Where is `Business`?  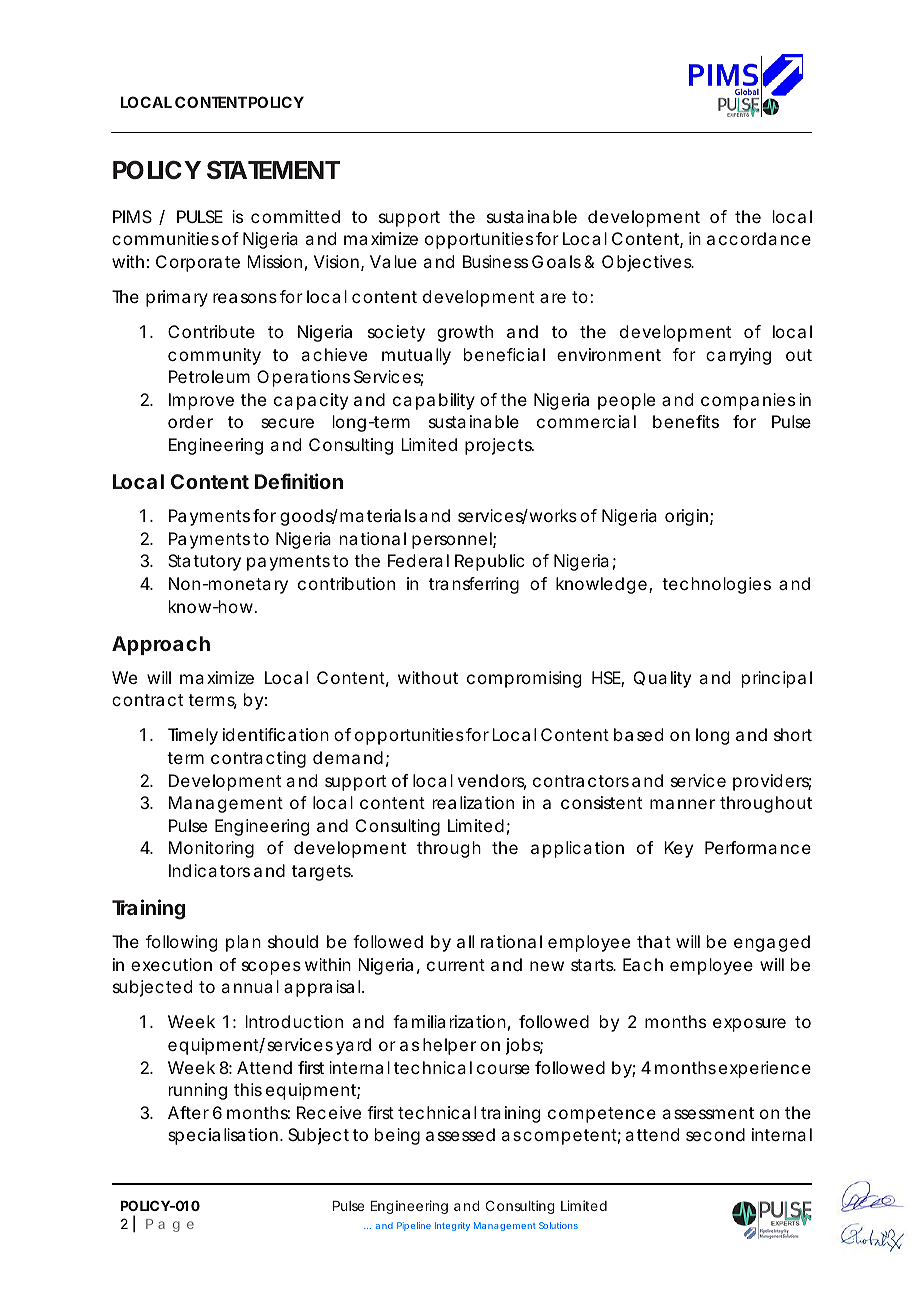 Business is located at coordinates (495, 261).
